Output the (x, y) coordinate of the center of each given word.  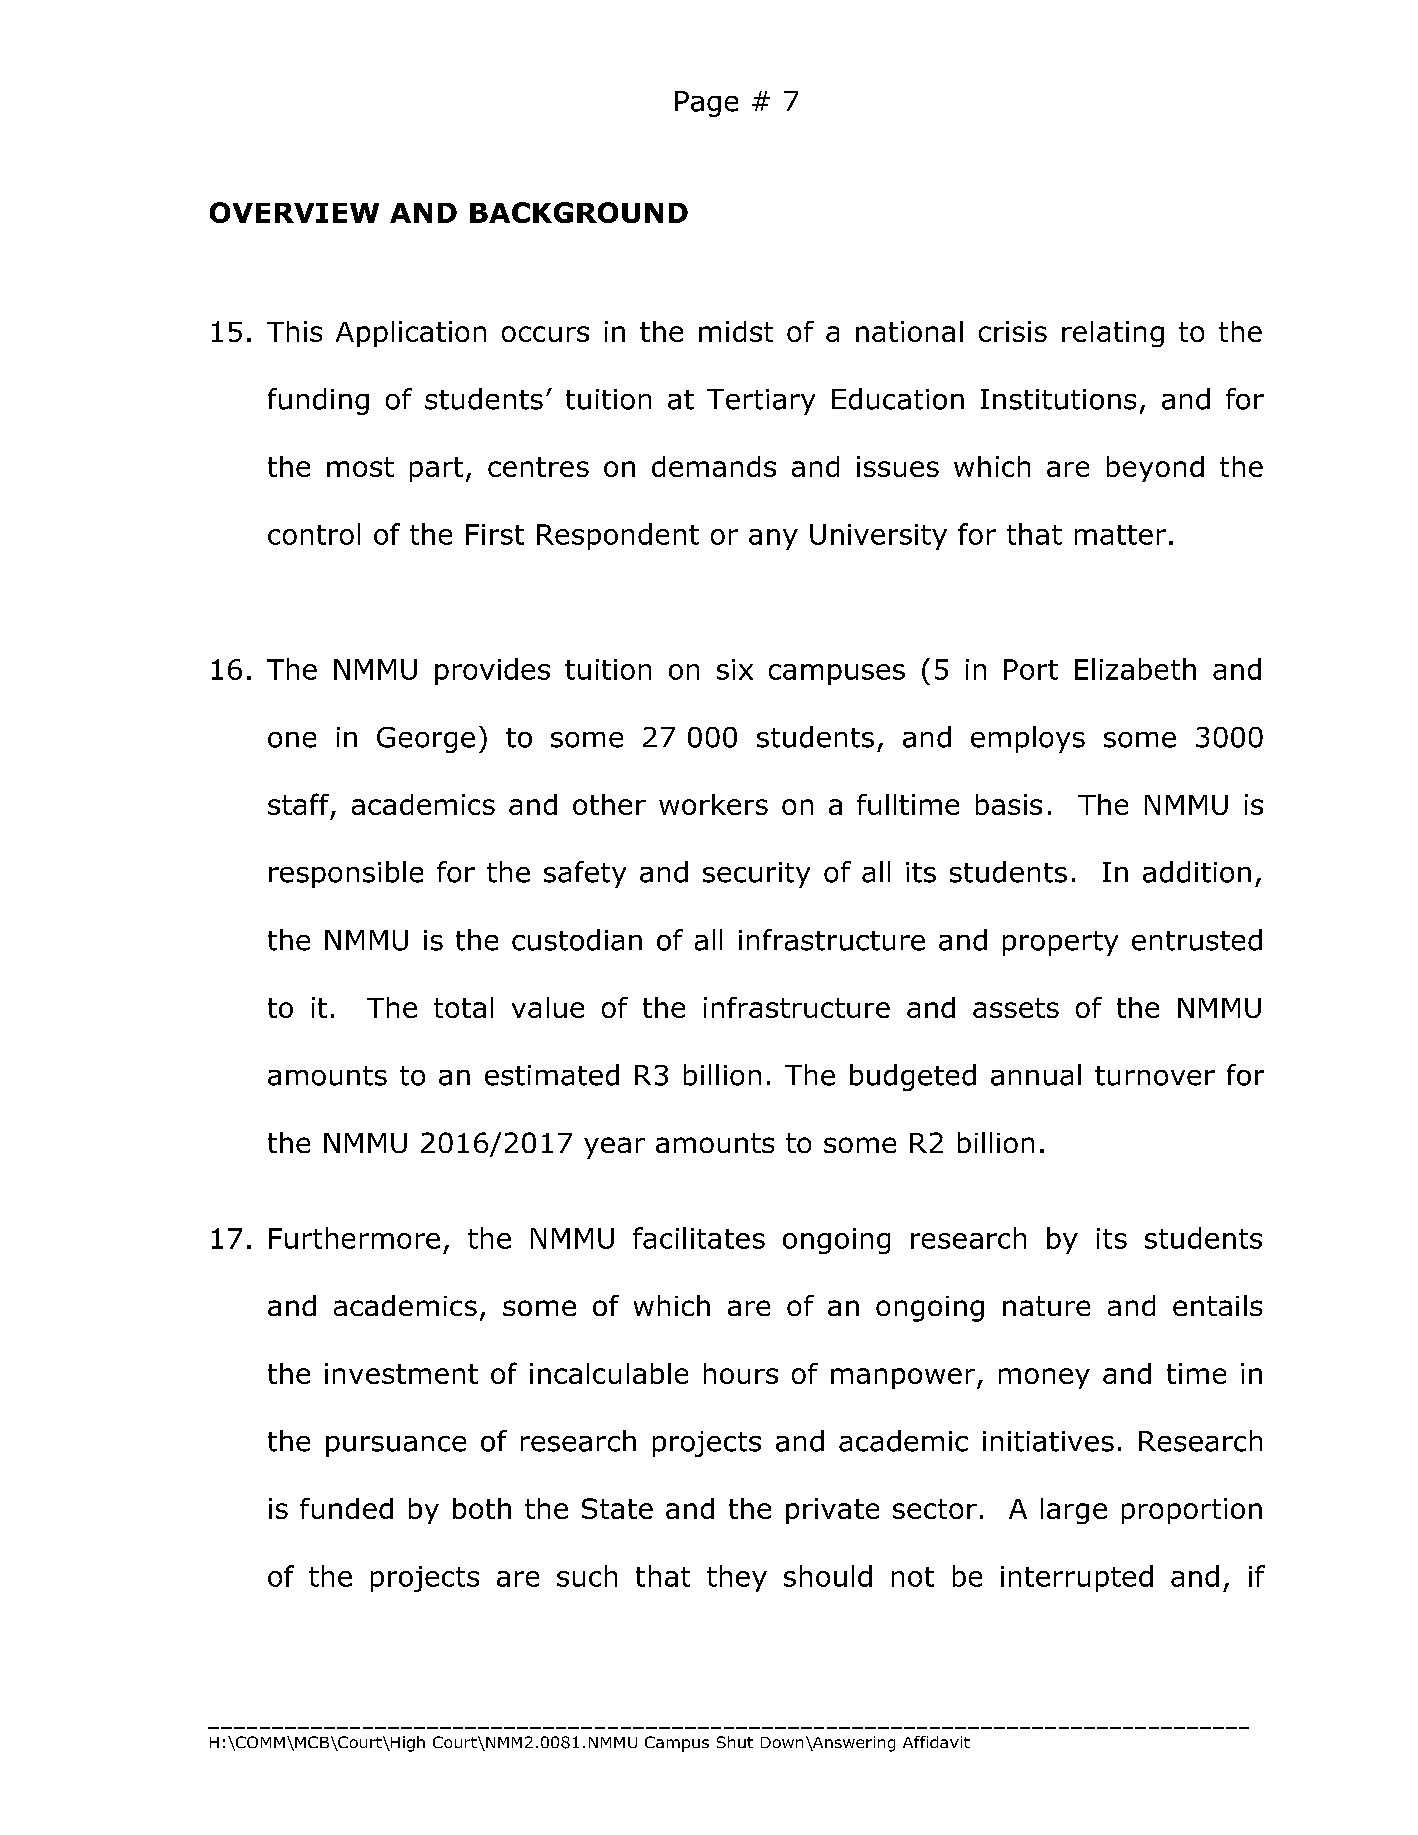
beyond (1155, 469)
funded (346, 1508)
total (463, 1007)
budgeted (913, 1077)
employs (1028, 739)
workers (713, 804)
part (436, 469)
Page (706, 104)
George (426, 740)
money (1044, 1378)
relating (1113, 334)
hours (741, 1373)
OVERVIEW (294, 212)
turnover (1155, 1076)
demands (714, 466)
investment (401, 1373)
